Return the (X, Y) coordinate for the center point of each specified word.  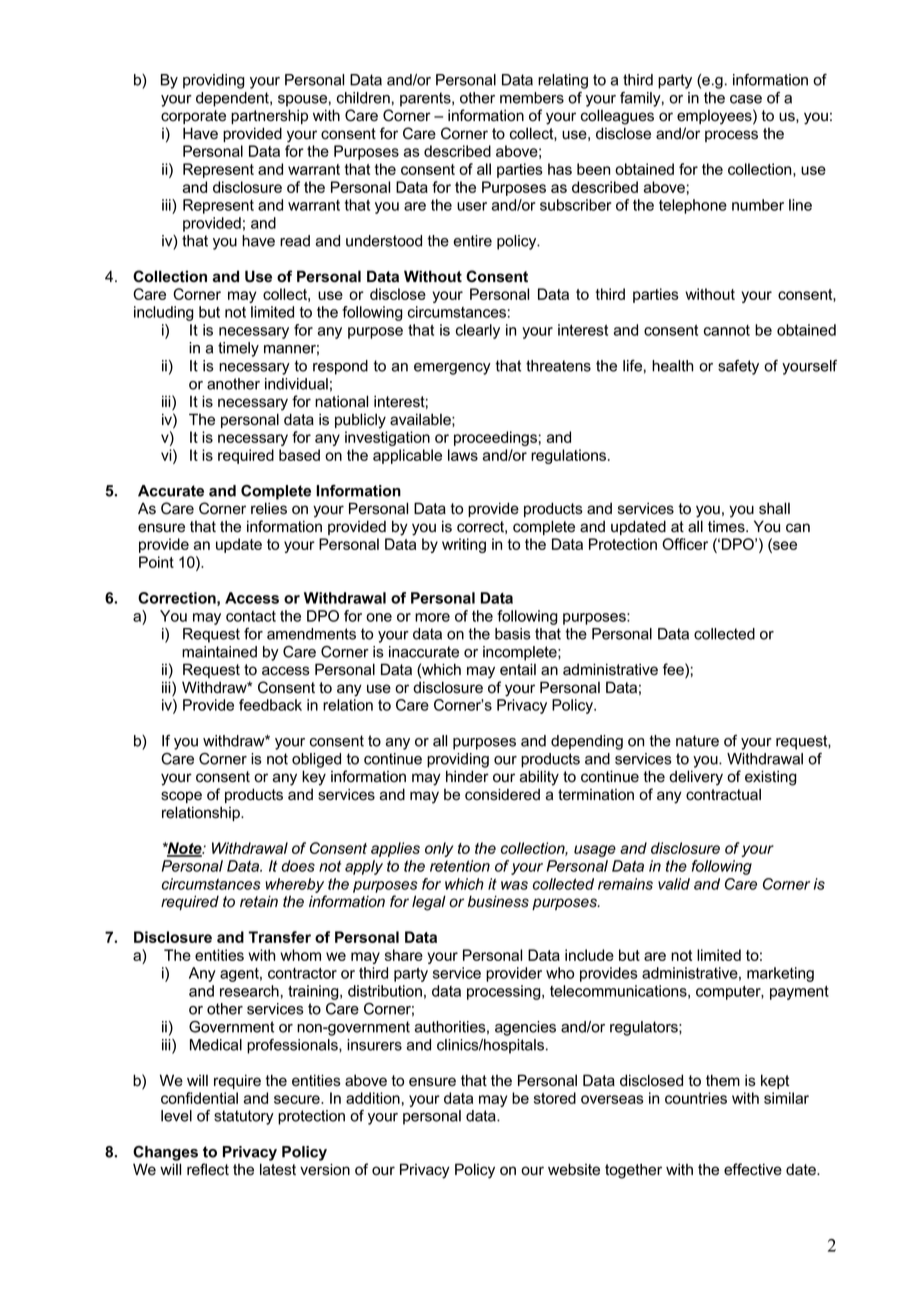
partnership (269, 116)
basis (513, 634)
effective (753, 1169)
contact (251, 616)
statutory (244, 1117)
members (532, 98)
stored (555, 1098)
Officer (685, 544)
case (746, 99)
